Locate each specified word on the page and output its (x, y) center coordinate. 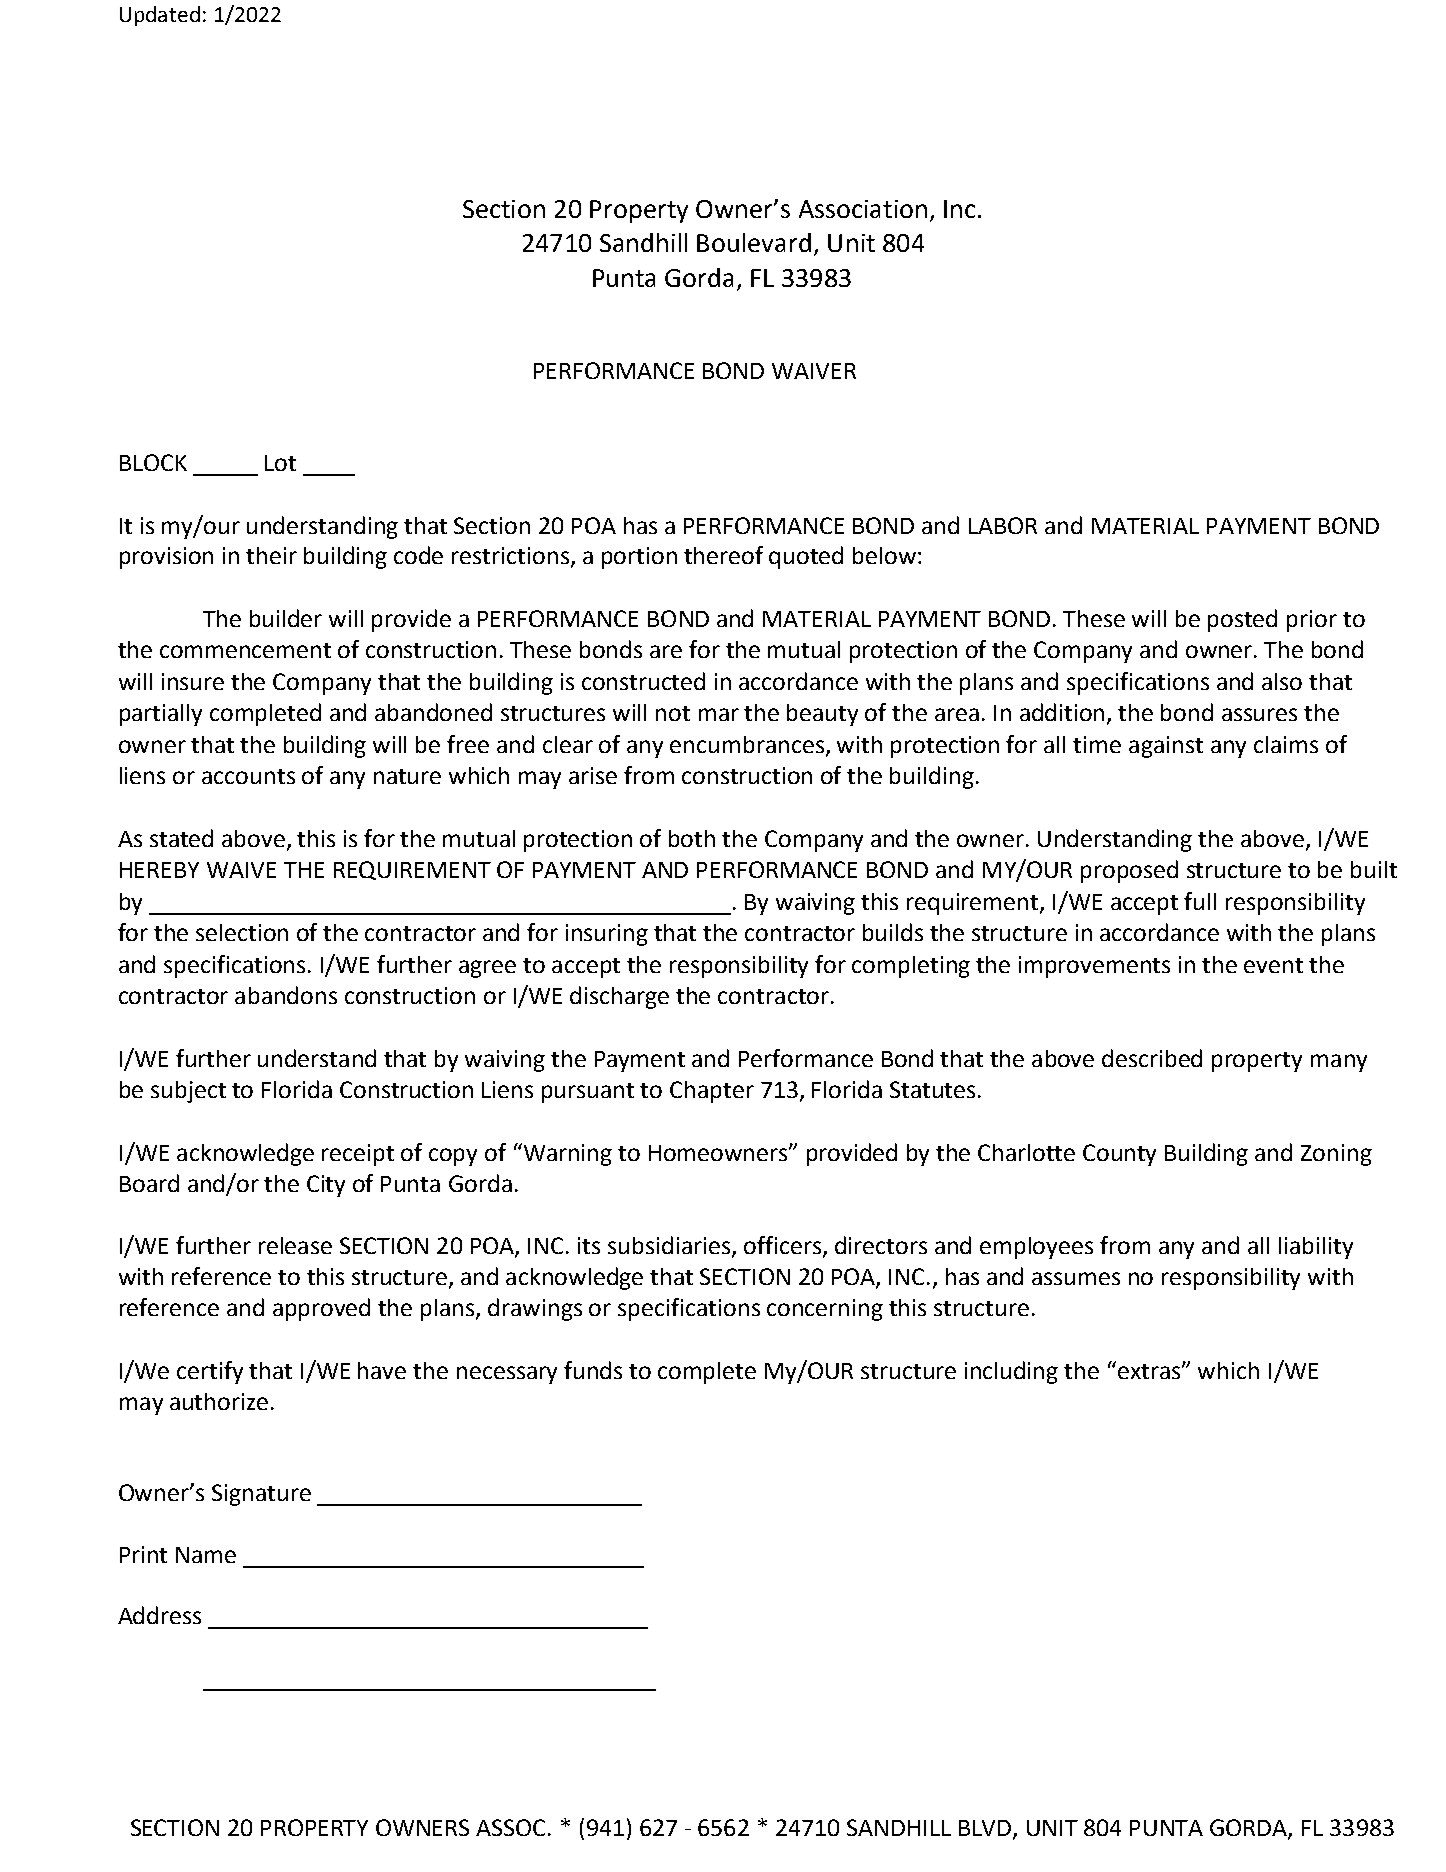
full (1200, 901)
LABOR (1003, 525)
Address (159, 1615)
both (692, 838)
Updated (160, 16)
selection (242, 932)
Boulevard (754, 242)
